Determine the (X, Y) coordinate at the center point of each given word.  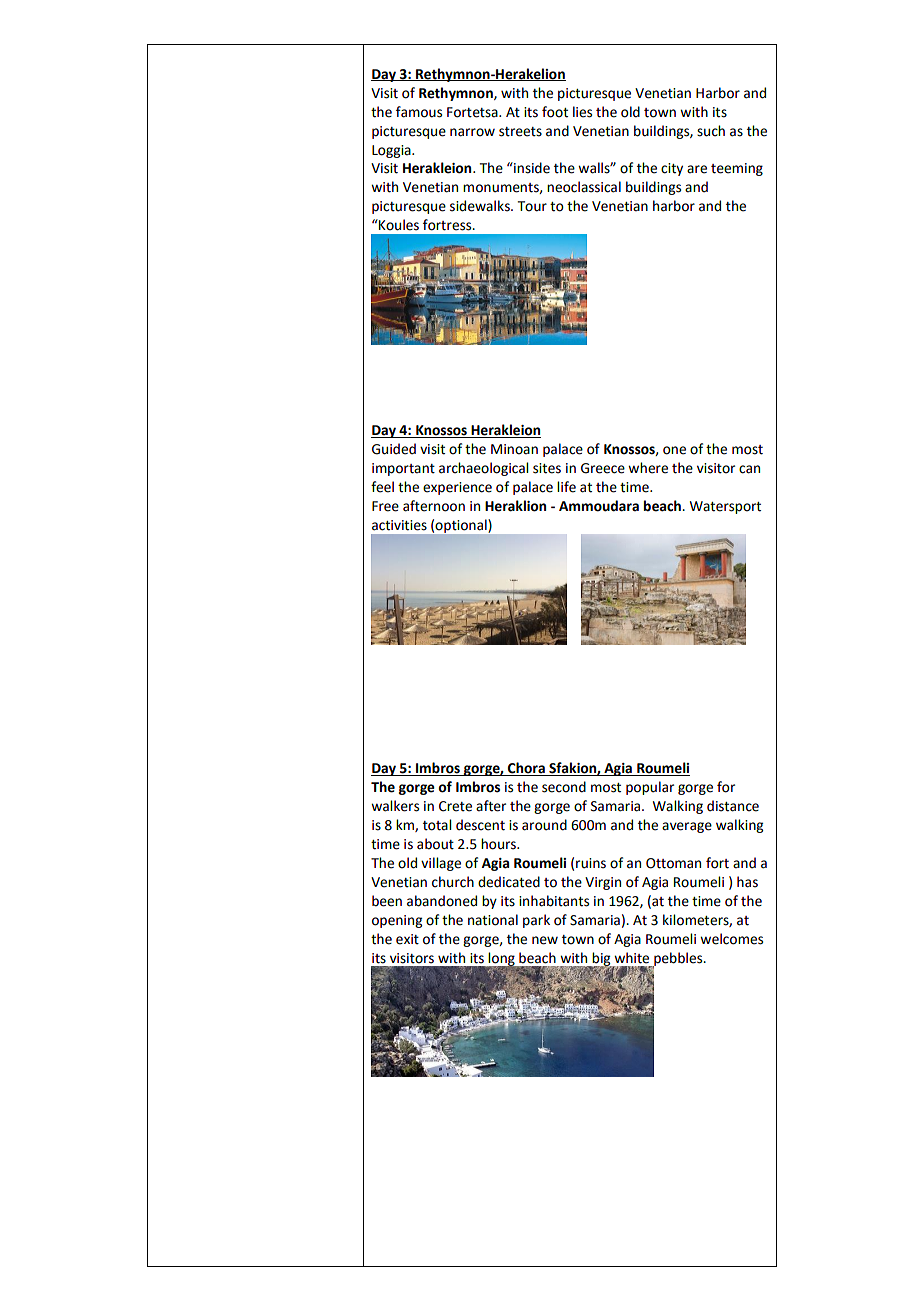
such (711, 131)
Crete (455, 806)
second (564, 787)
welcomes (731, 939)
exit (407, 939)
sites (547, 468)
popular (650, 788)
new (545, 940)
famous (419, 112)
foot (555, 112)
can (749, 469)
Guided (394, 449)
